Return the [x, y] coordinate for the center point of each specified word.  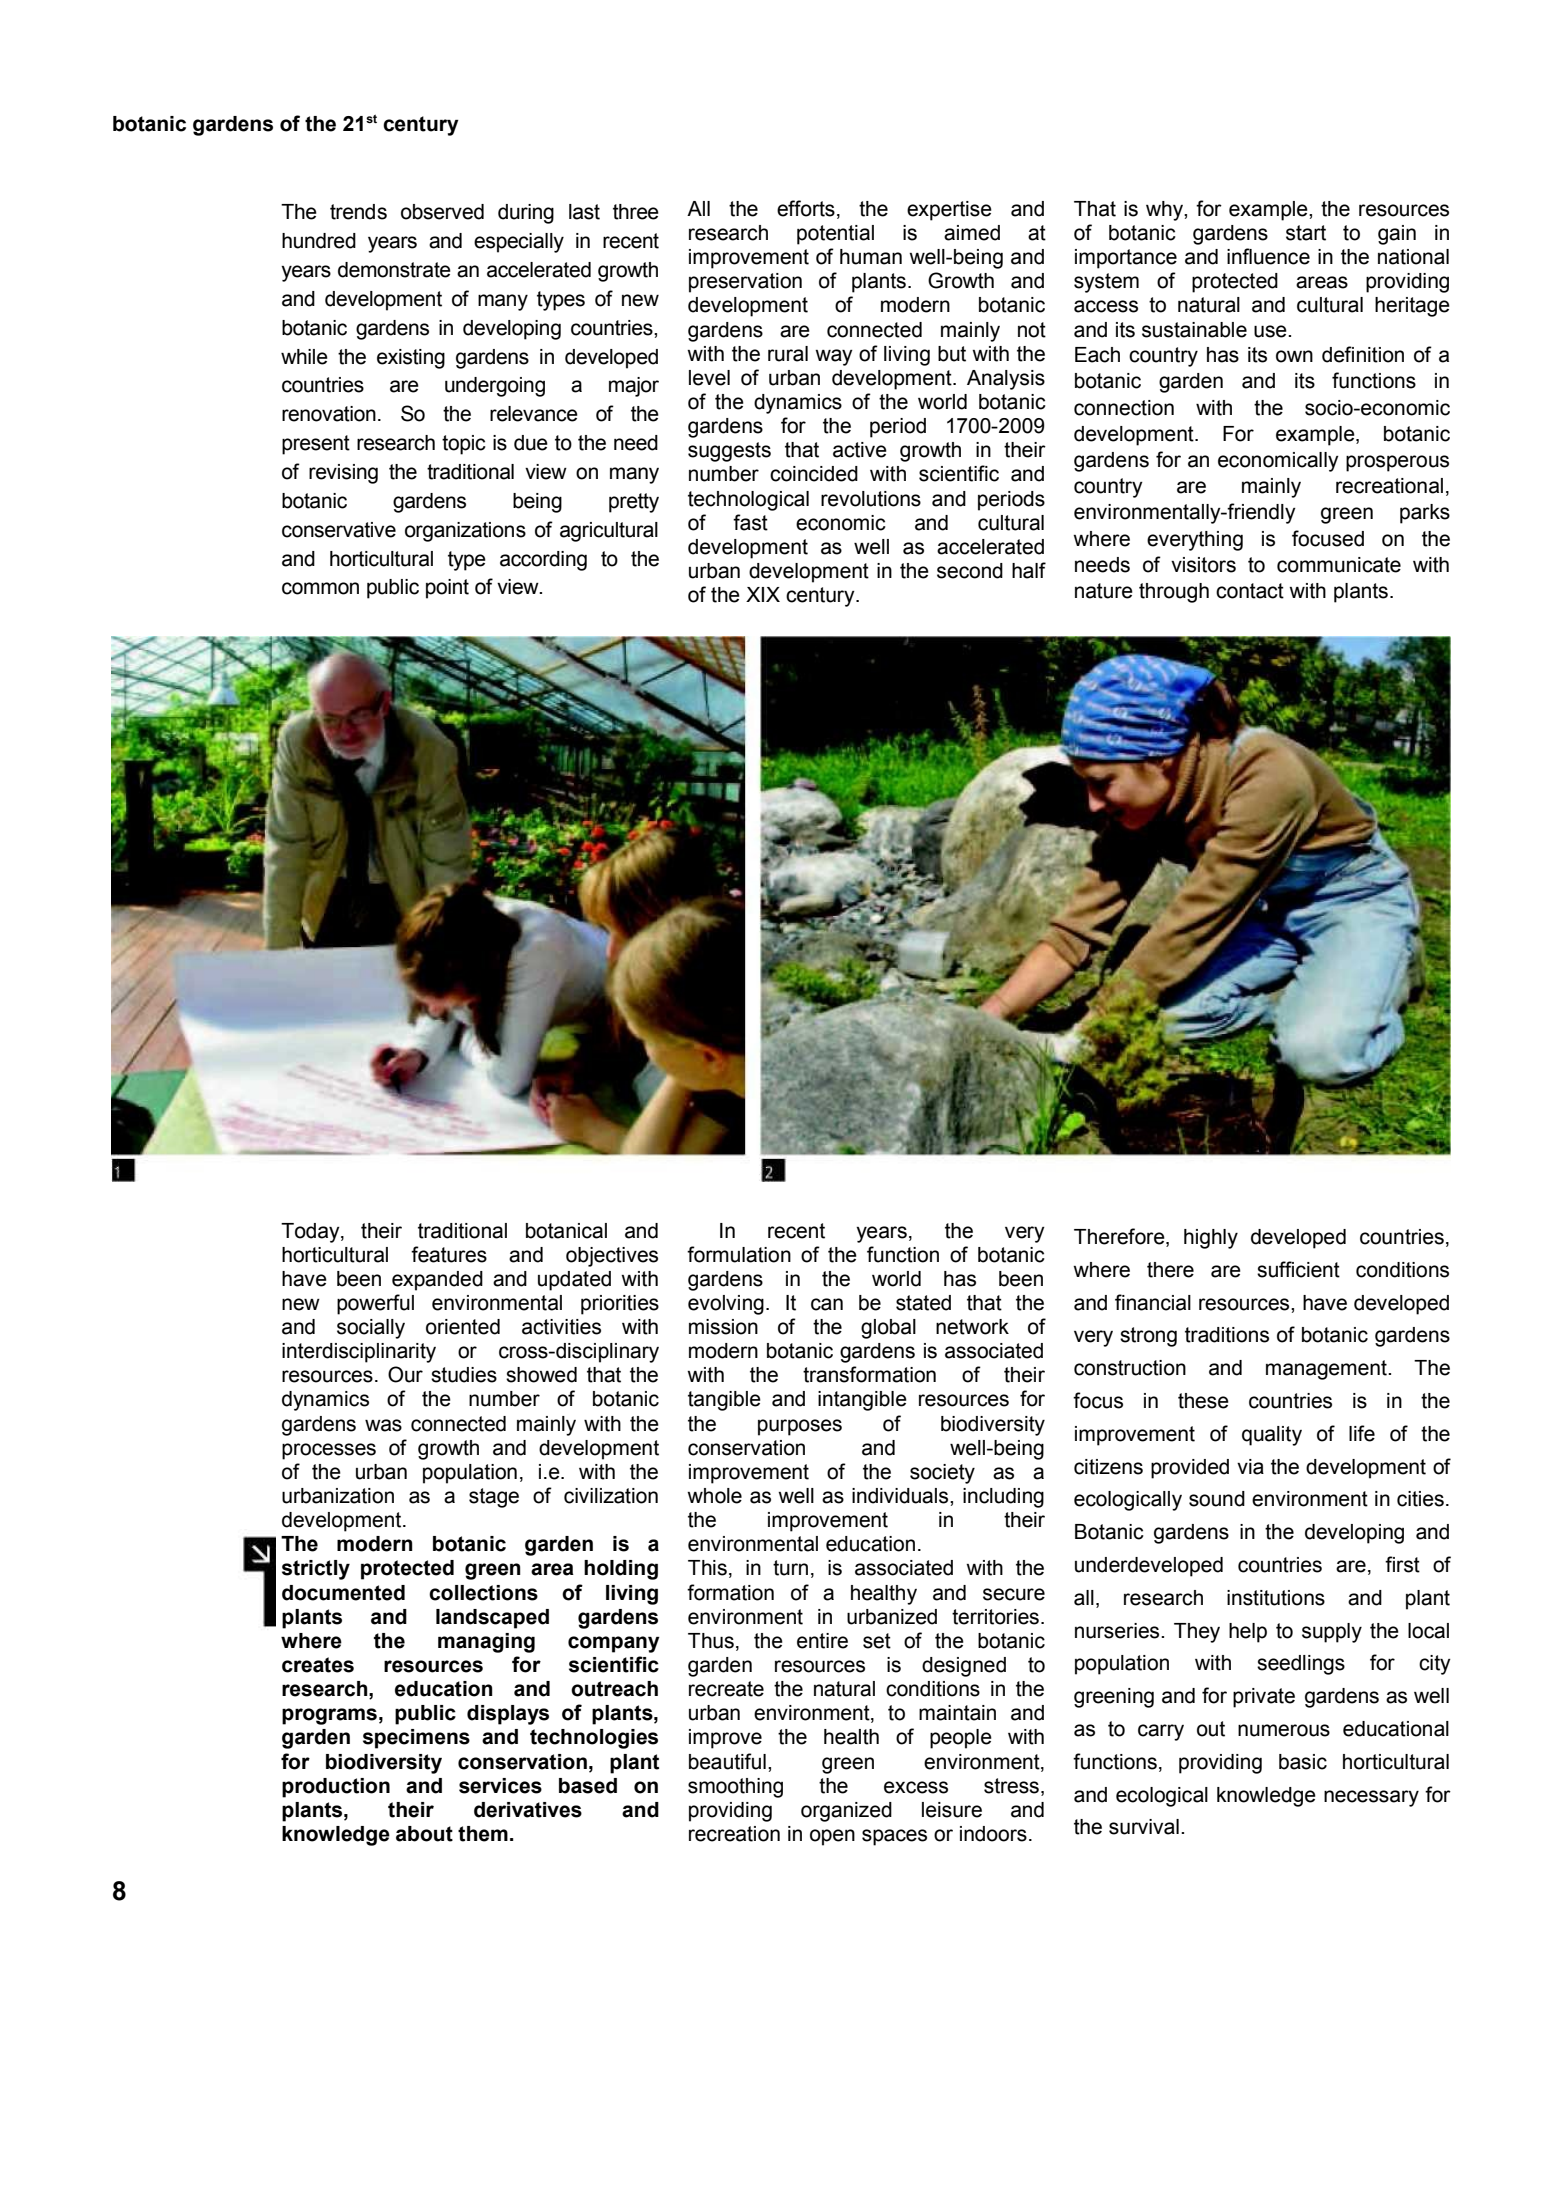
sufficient [1298, 1269]
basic [1303, 1762]
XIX [763, 594]
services [500, 1786]
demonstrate [394, 270]
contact [1250, 591]
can [827, 1304]
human [871, 257]
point [447, 589]
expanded [437, 1281]
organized [846, 1812]
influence [1268, 256]
